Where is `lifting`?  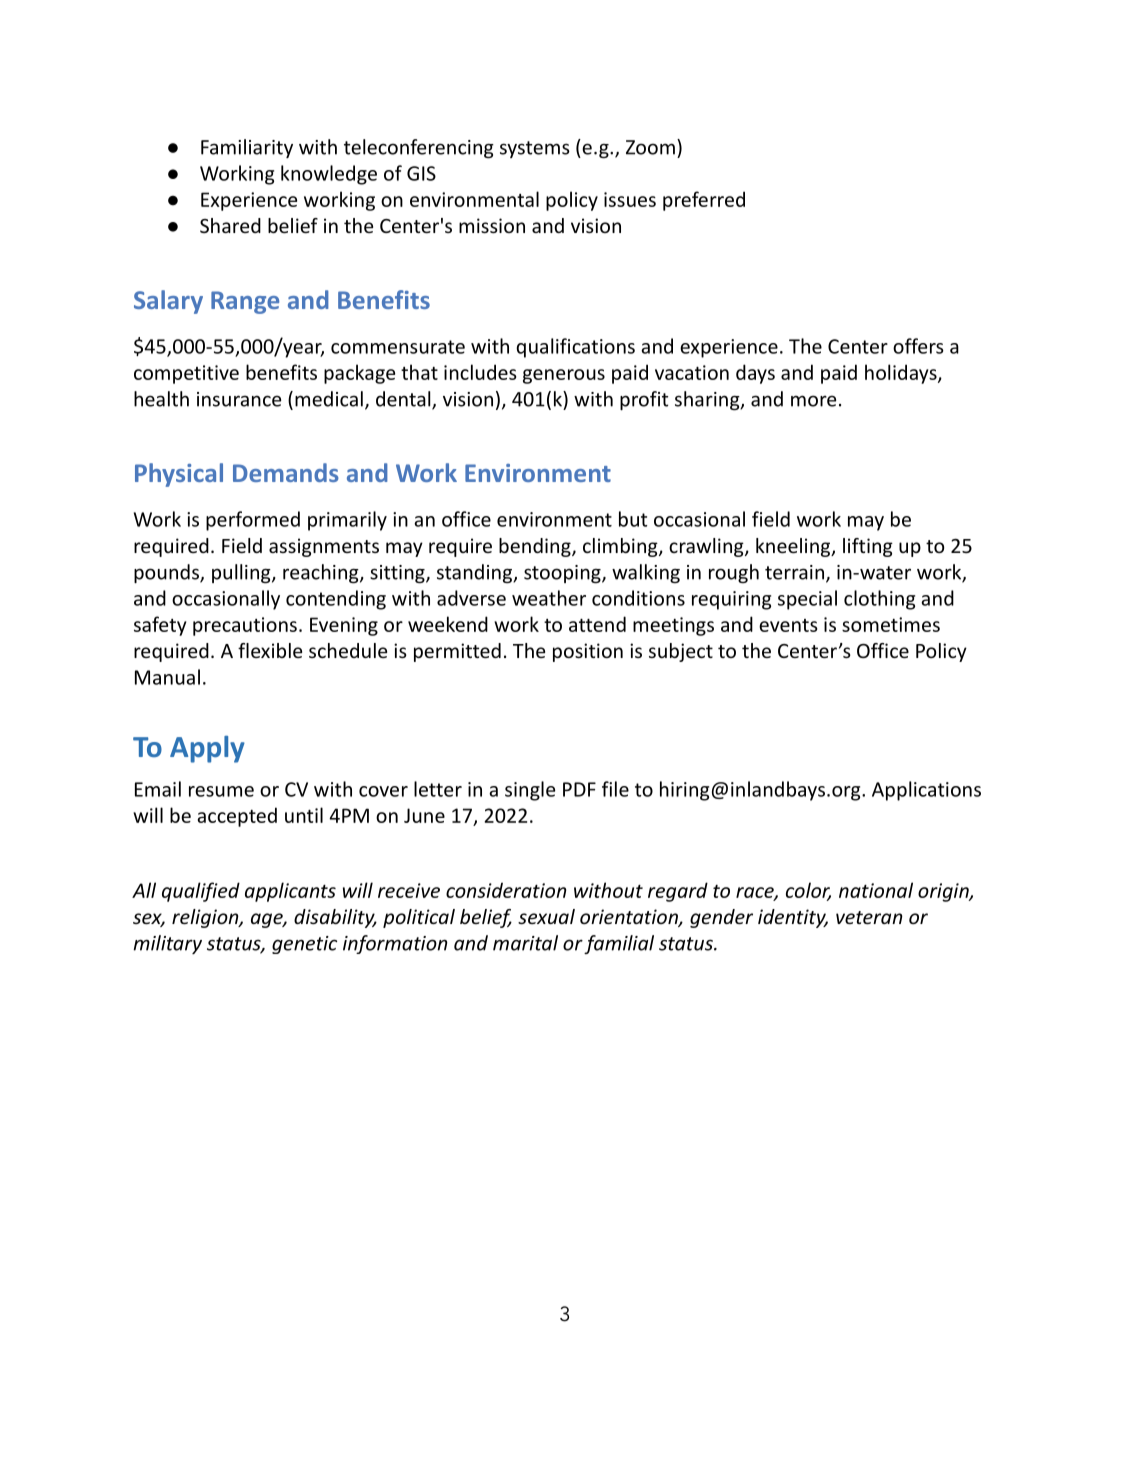 lifting is located at coordinates (868, 547).
